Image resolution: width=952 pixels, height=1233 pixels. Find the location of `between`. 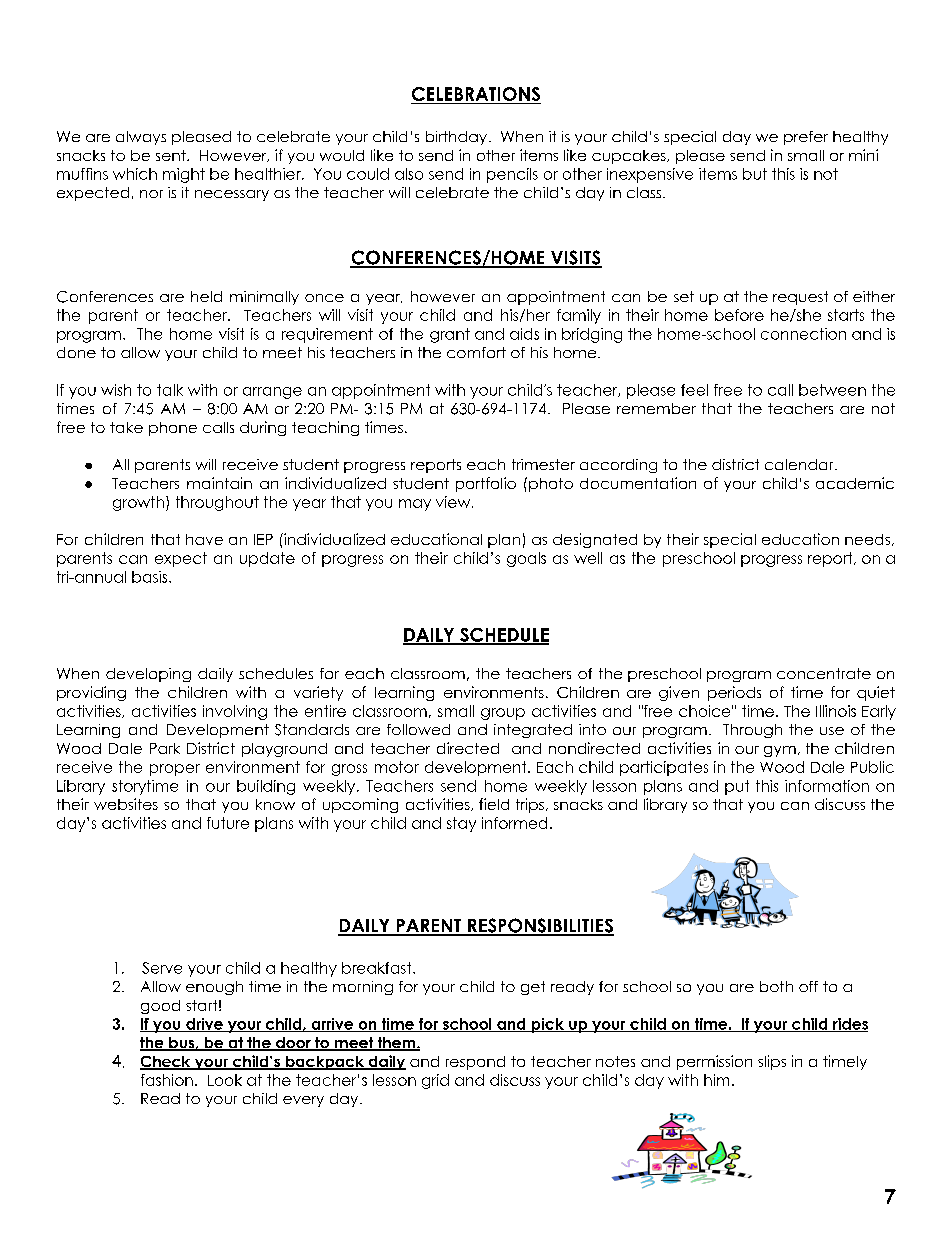

between is located at coordinates (832, 390).
